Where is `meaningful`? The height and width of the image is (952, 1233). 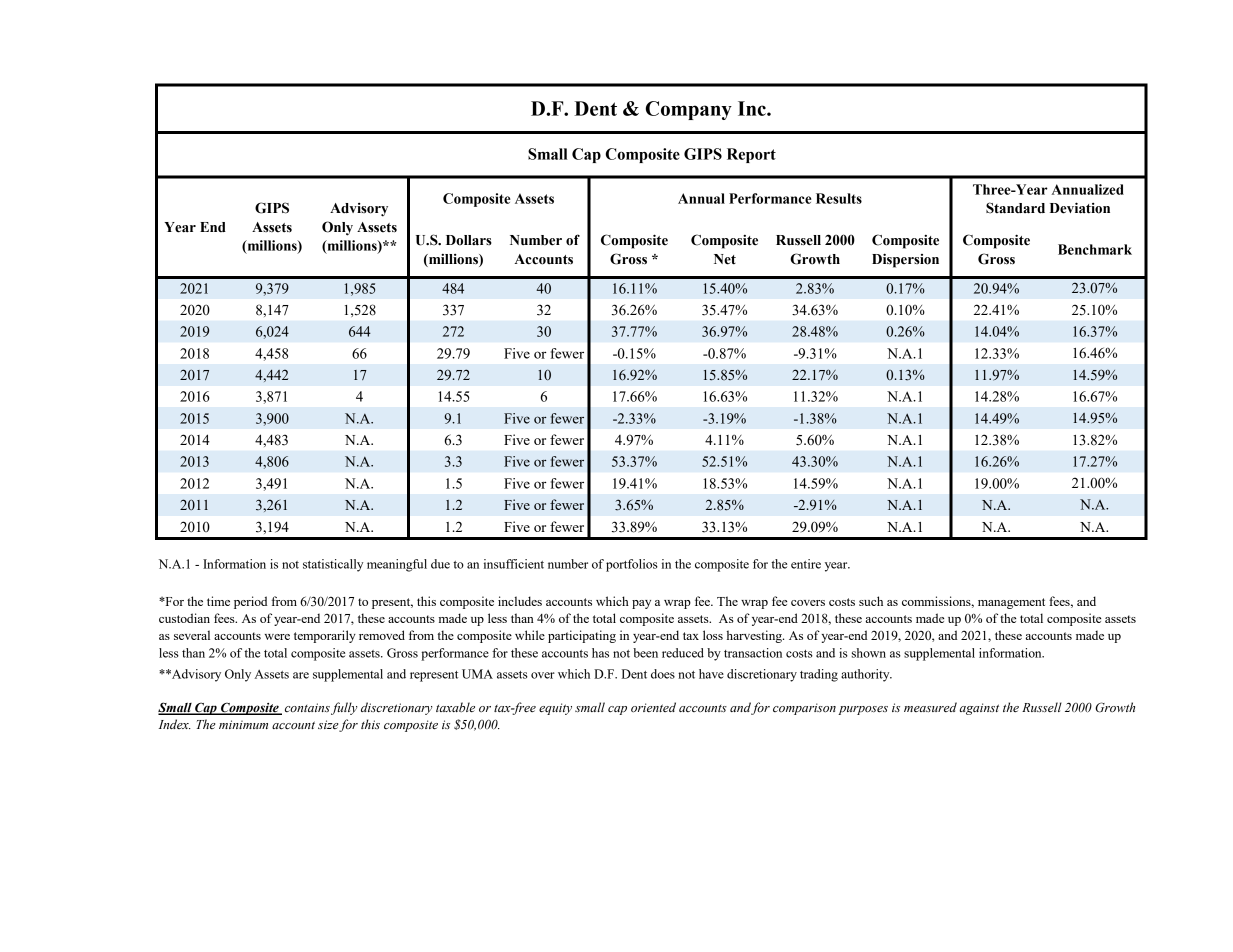
meaningful is located at coordinates (397, 565).
